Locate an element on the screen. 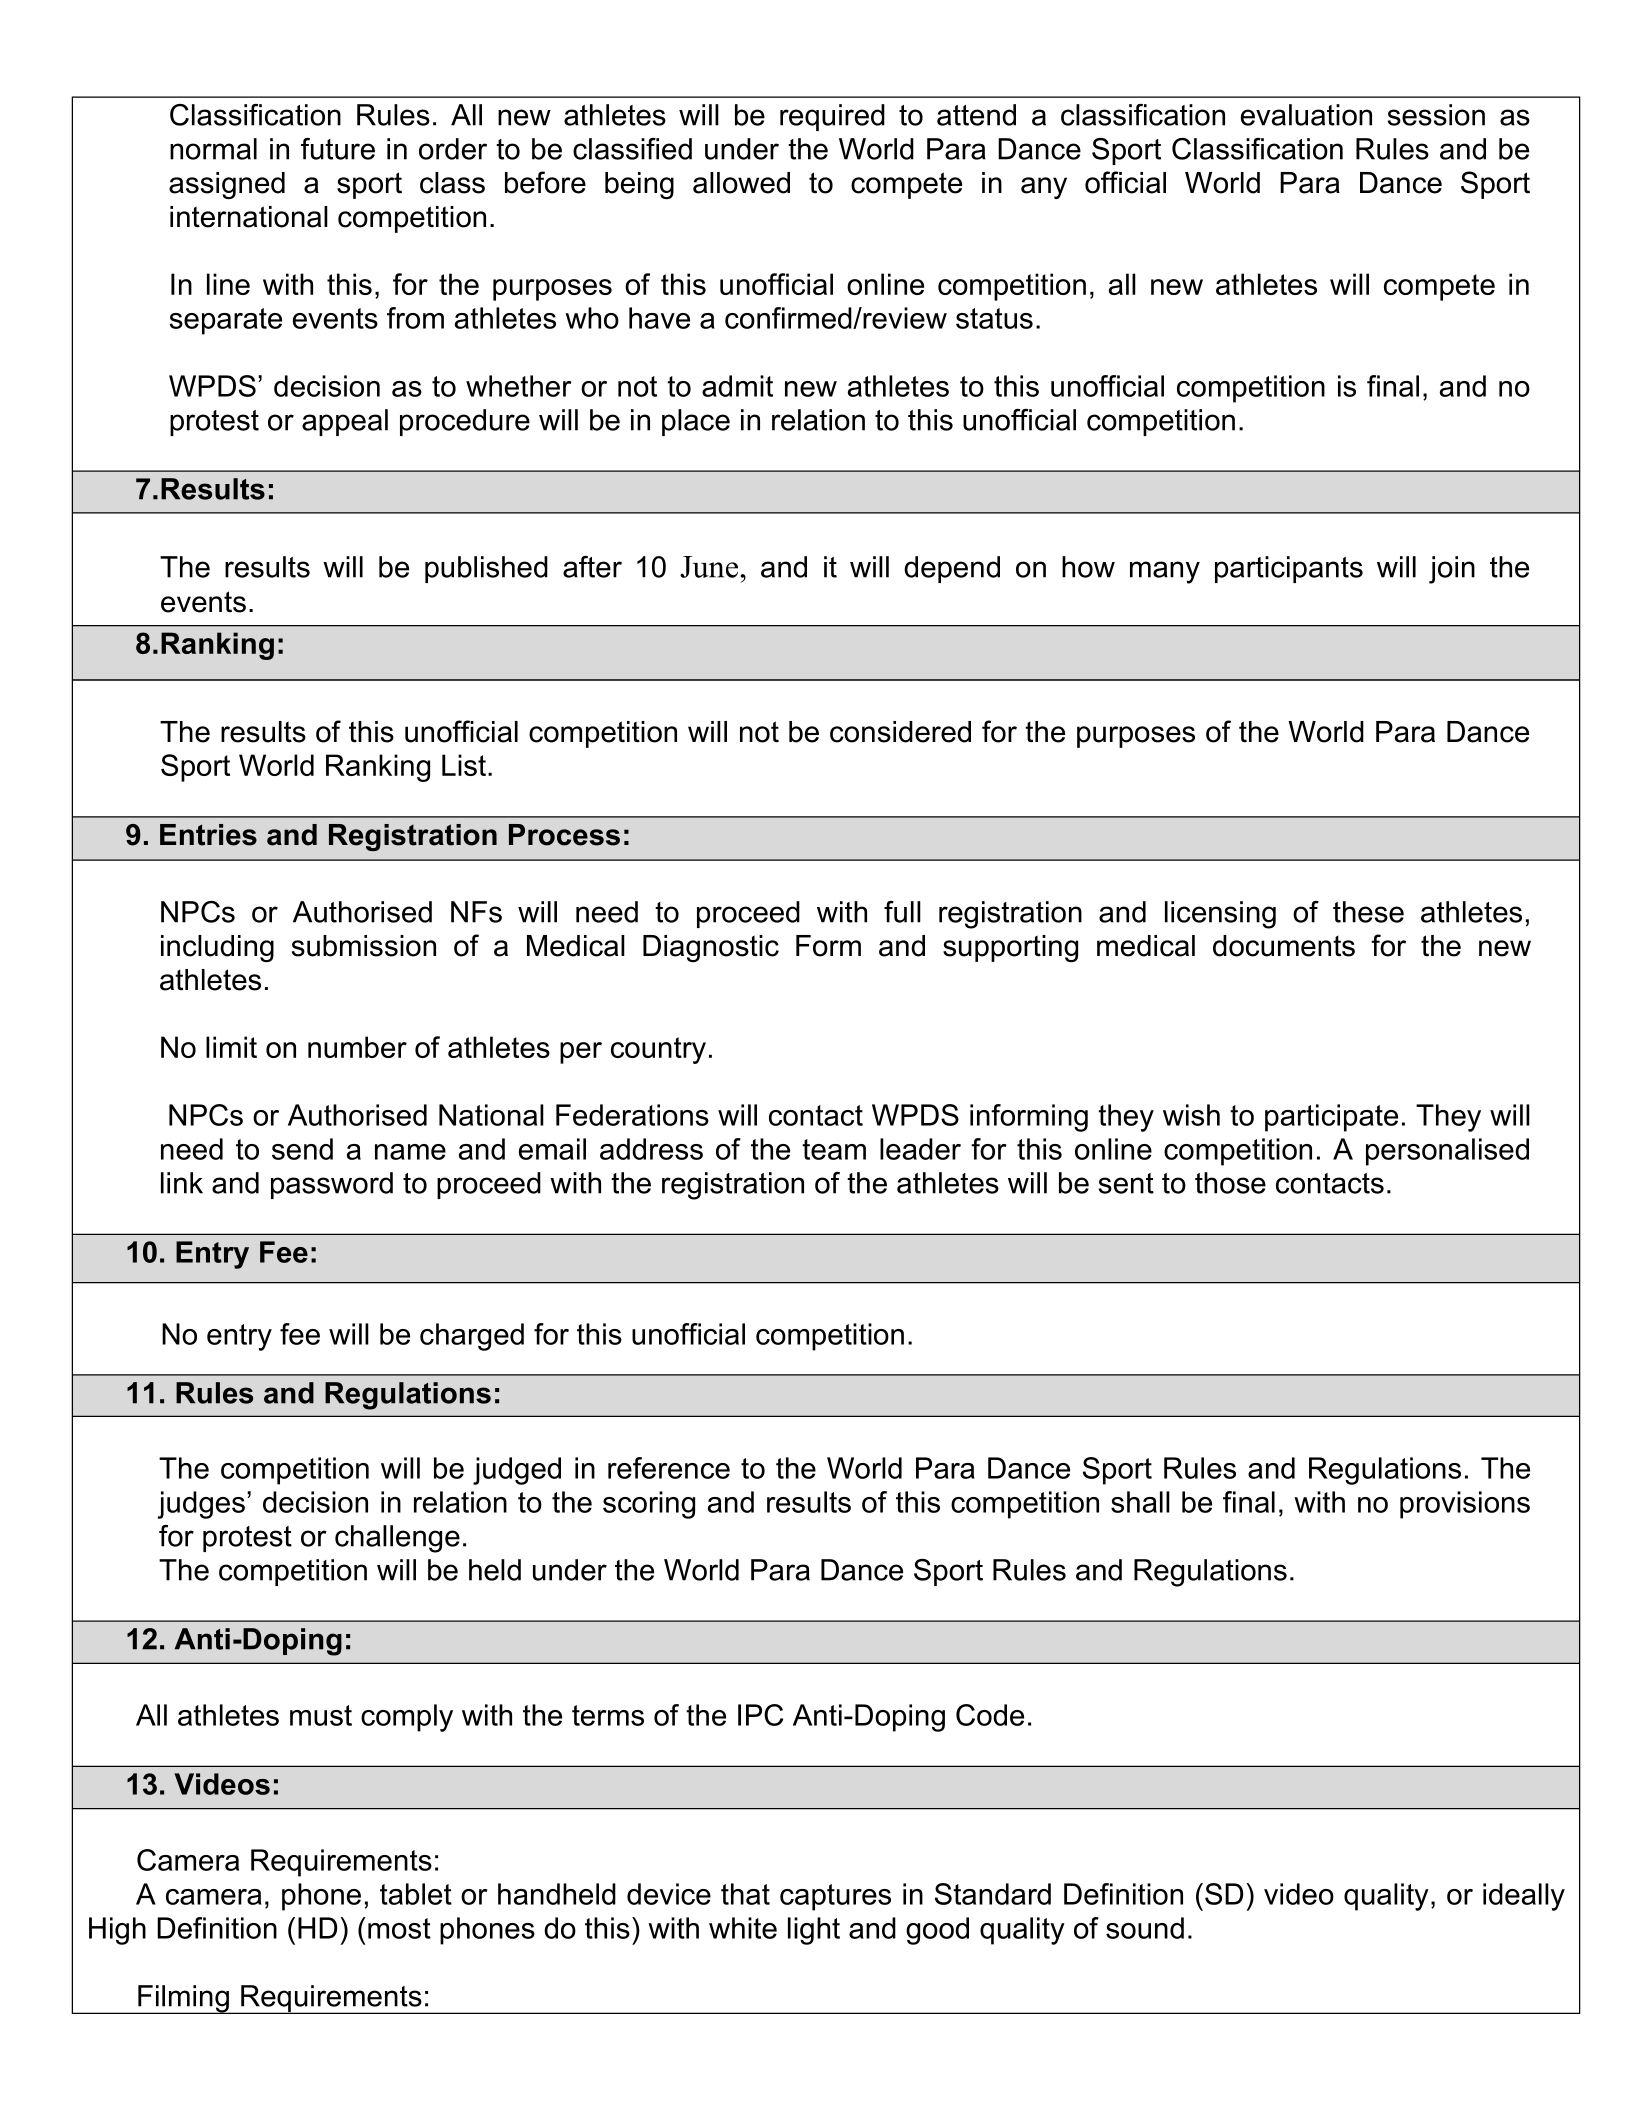 This screenshot has height=2122, width=1640. allowed is located at coordinates (741, 183).
